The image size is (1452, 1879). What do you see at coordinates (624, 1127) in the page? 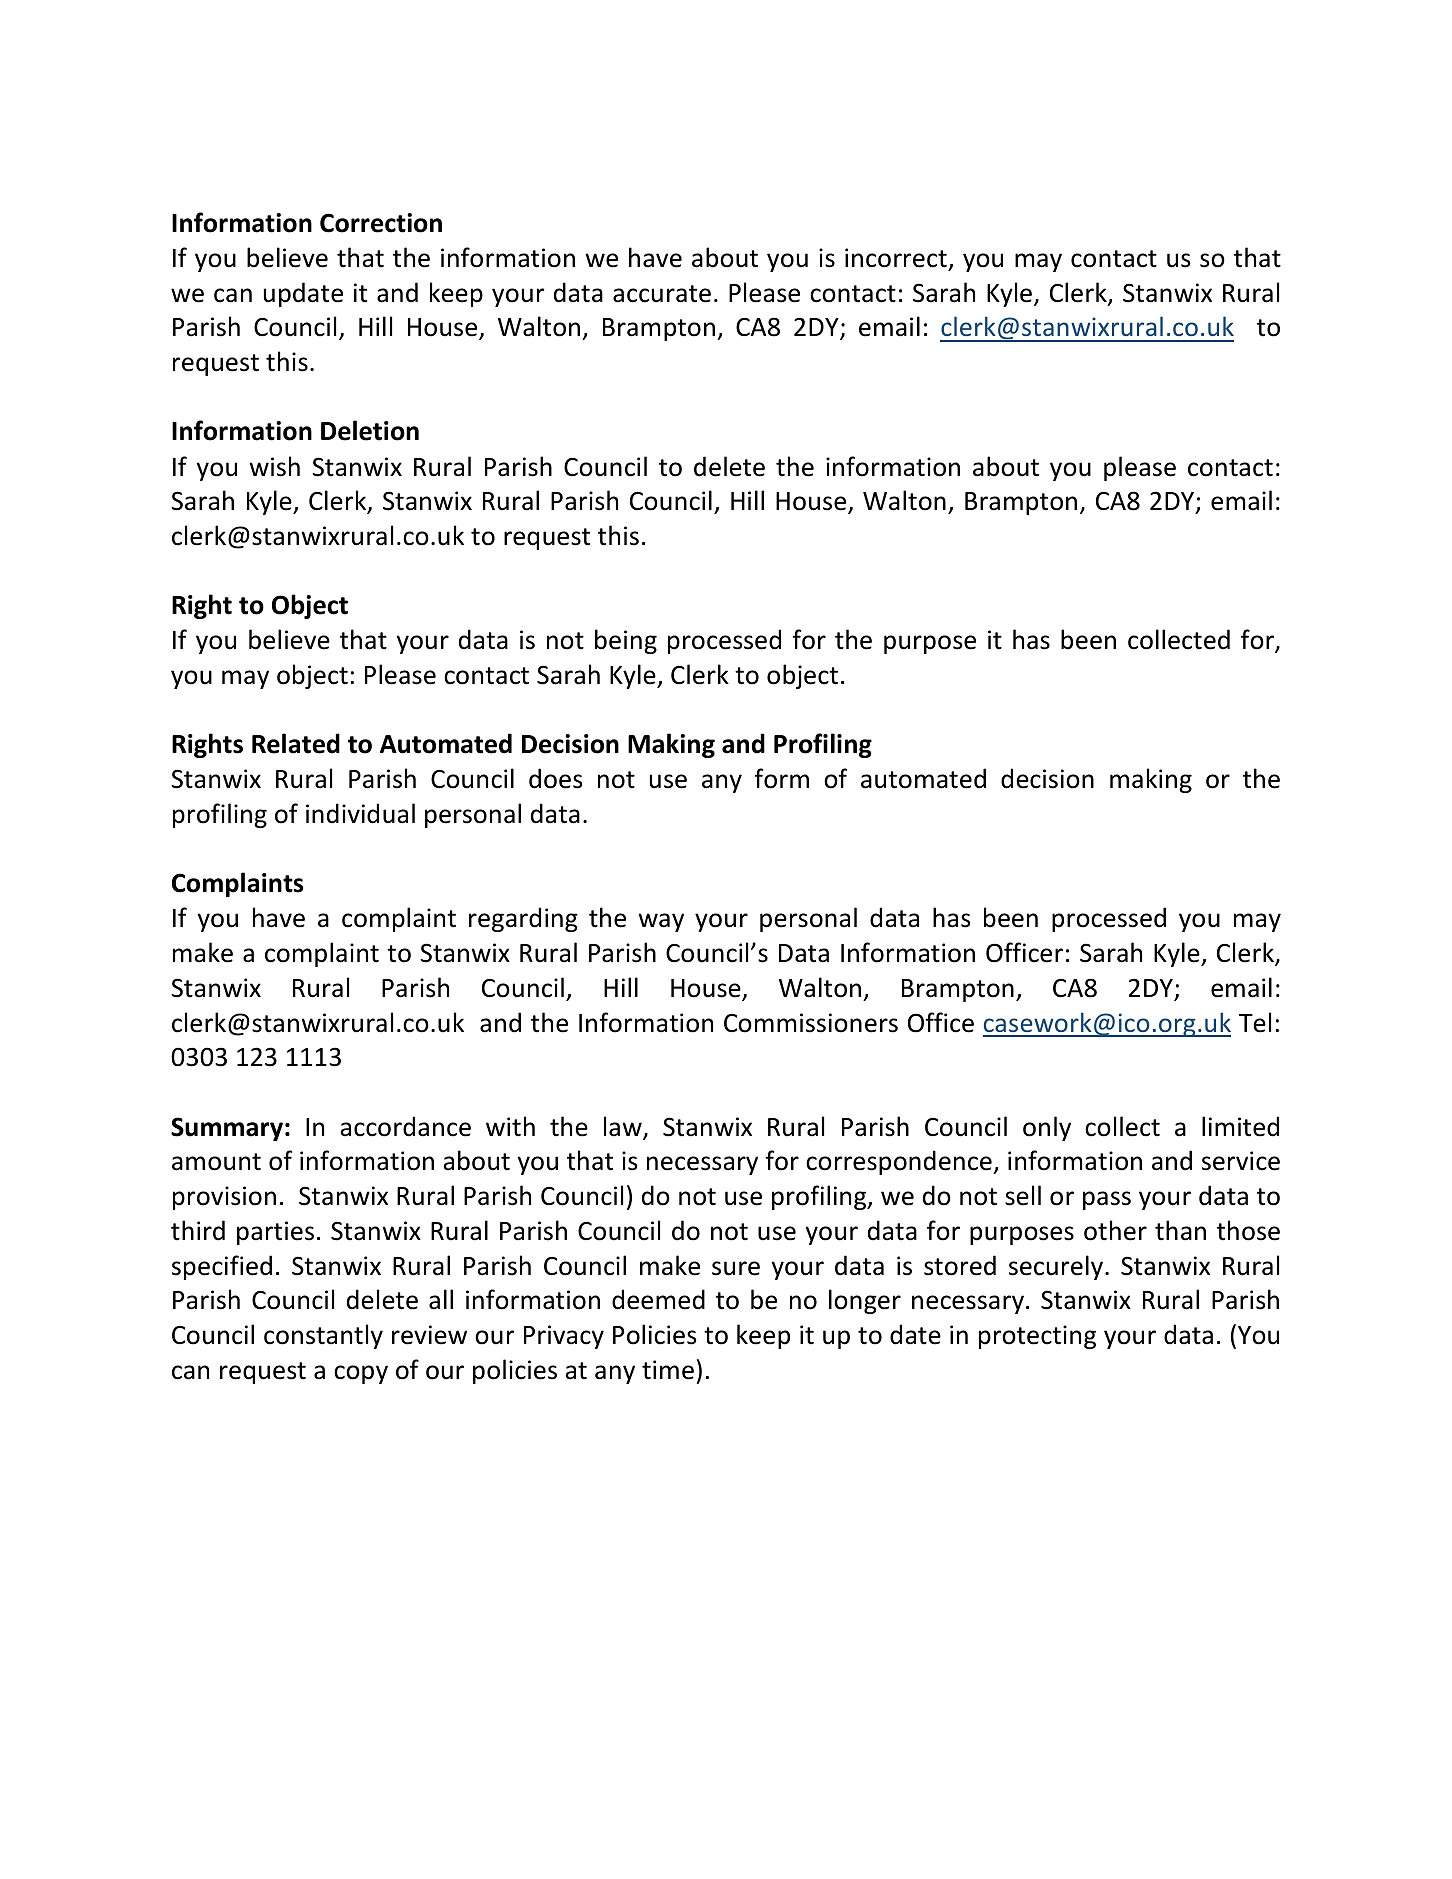
I see `law` at bounding box center [624, 1127].
